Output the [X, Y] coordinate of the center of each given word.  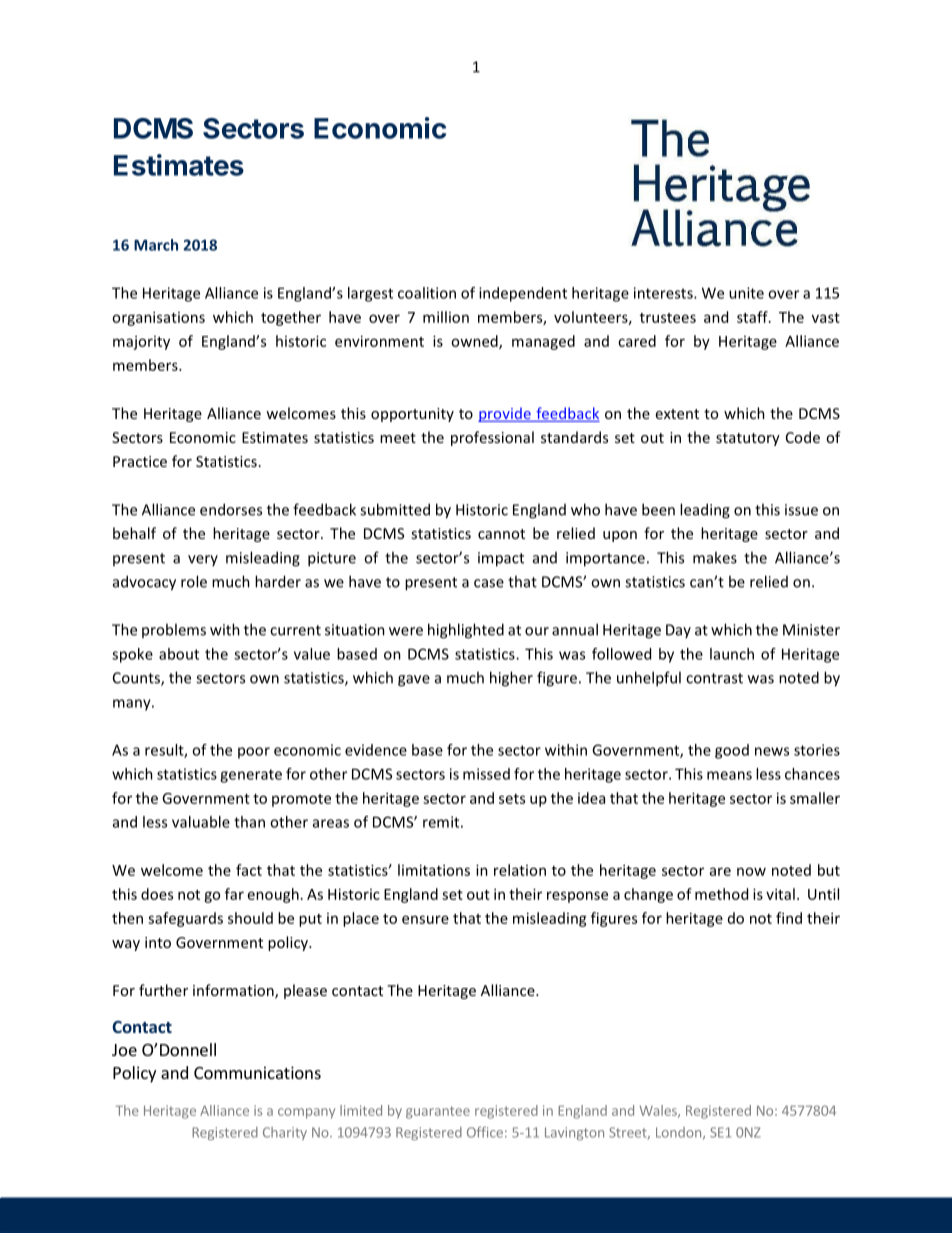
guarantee [438, 1112]
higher [511, 679]
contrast [714, 678]
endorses [231, 509]
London [678, 1132]
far [234, 894]
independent [523, 294]
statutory [748, 439]
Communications [257, 1072]
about [179, 654]
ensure [425, 919]
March [156, 245]
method [721, 894]
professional [492, 438]
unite [746, 293]
